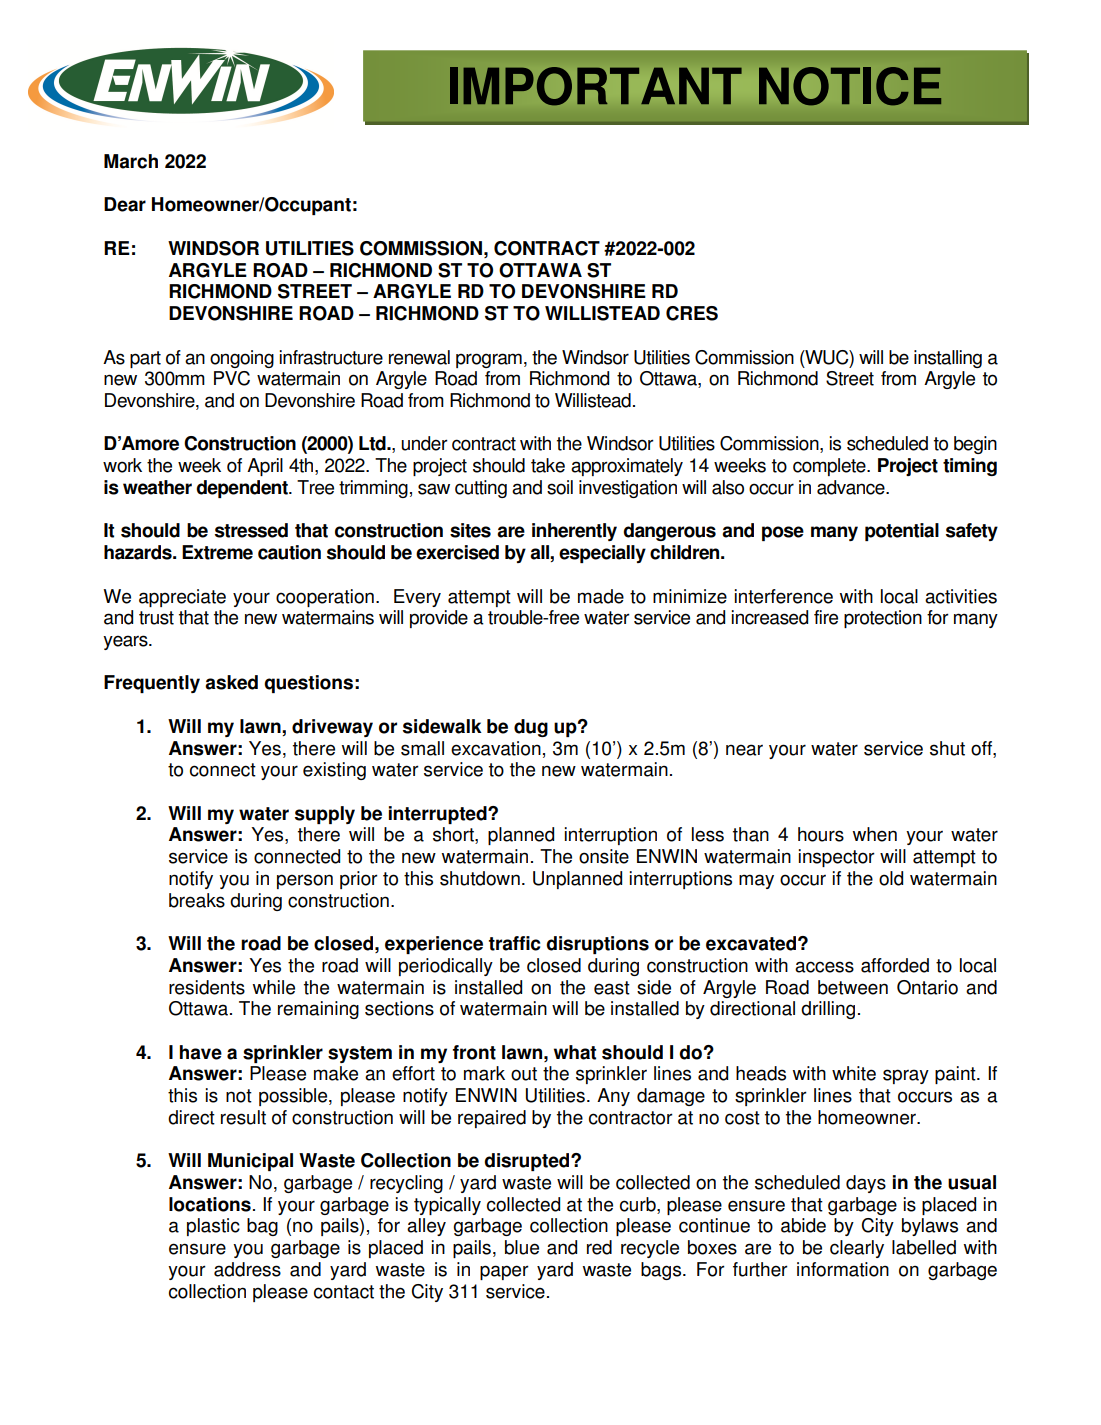 This image has width=1101, height=1425. What do you see at coordinates (883, 619) in the image?
I see `protection` at bounding box center [883, 619].
